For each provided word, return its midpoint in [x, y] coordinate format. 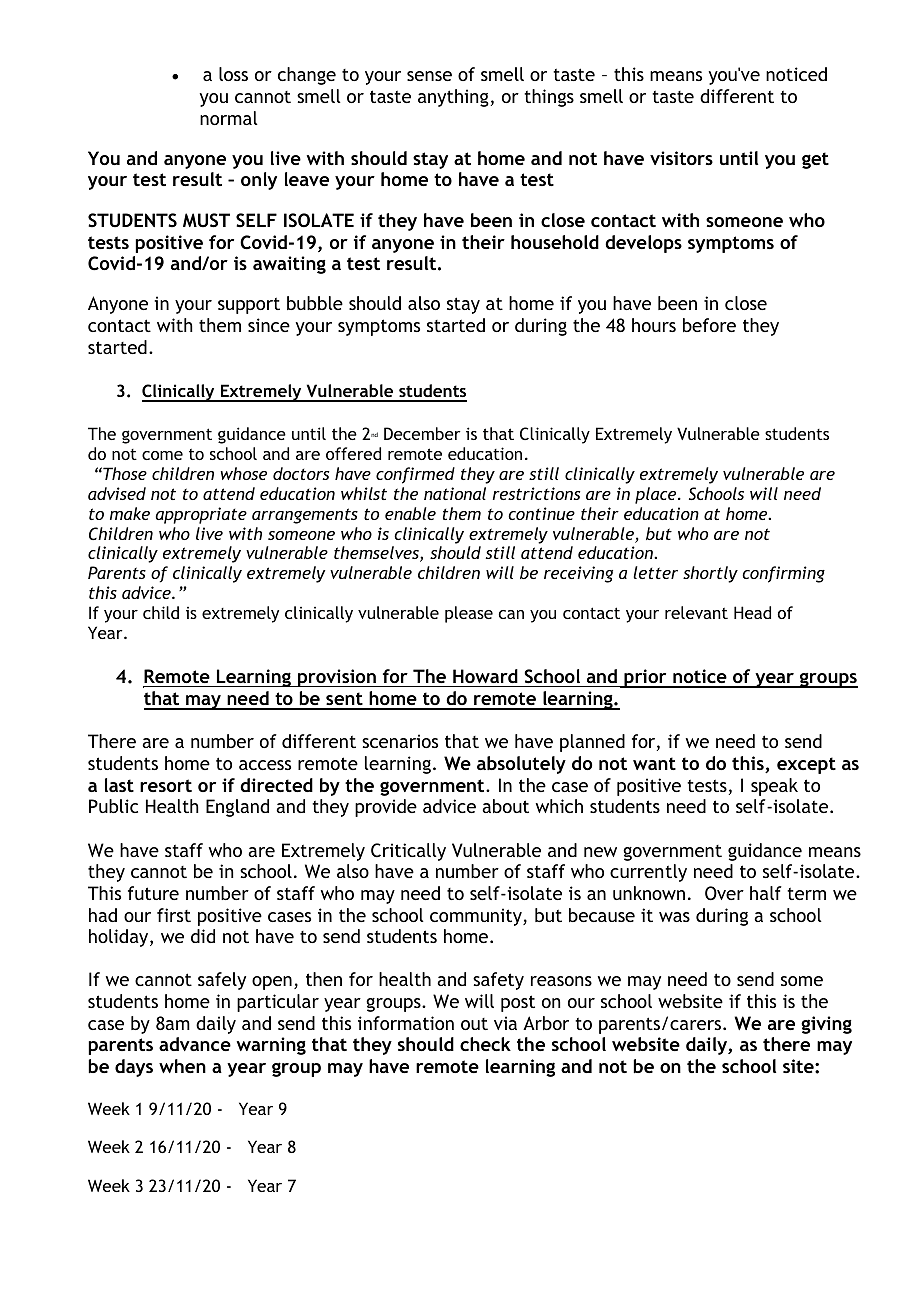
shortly [710, 574]
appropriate [201, 515]
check [485, 1044]
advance [195, 1044]
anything [453, 98]
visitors [681, 158]
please [469, 614]
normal [229, 118]
